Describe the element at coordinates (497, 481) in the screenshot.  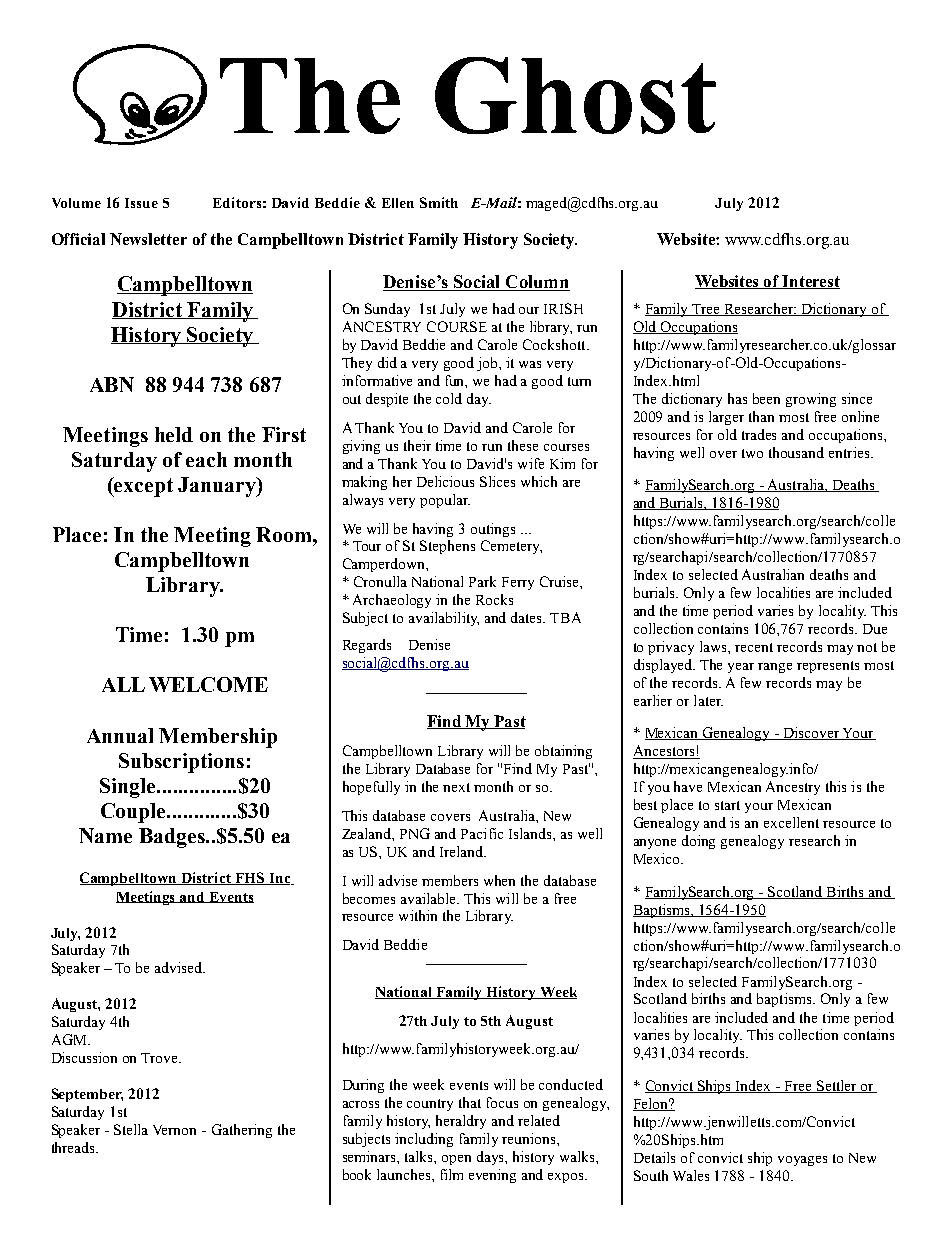
I see `Slices` at that location.
